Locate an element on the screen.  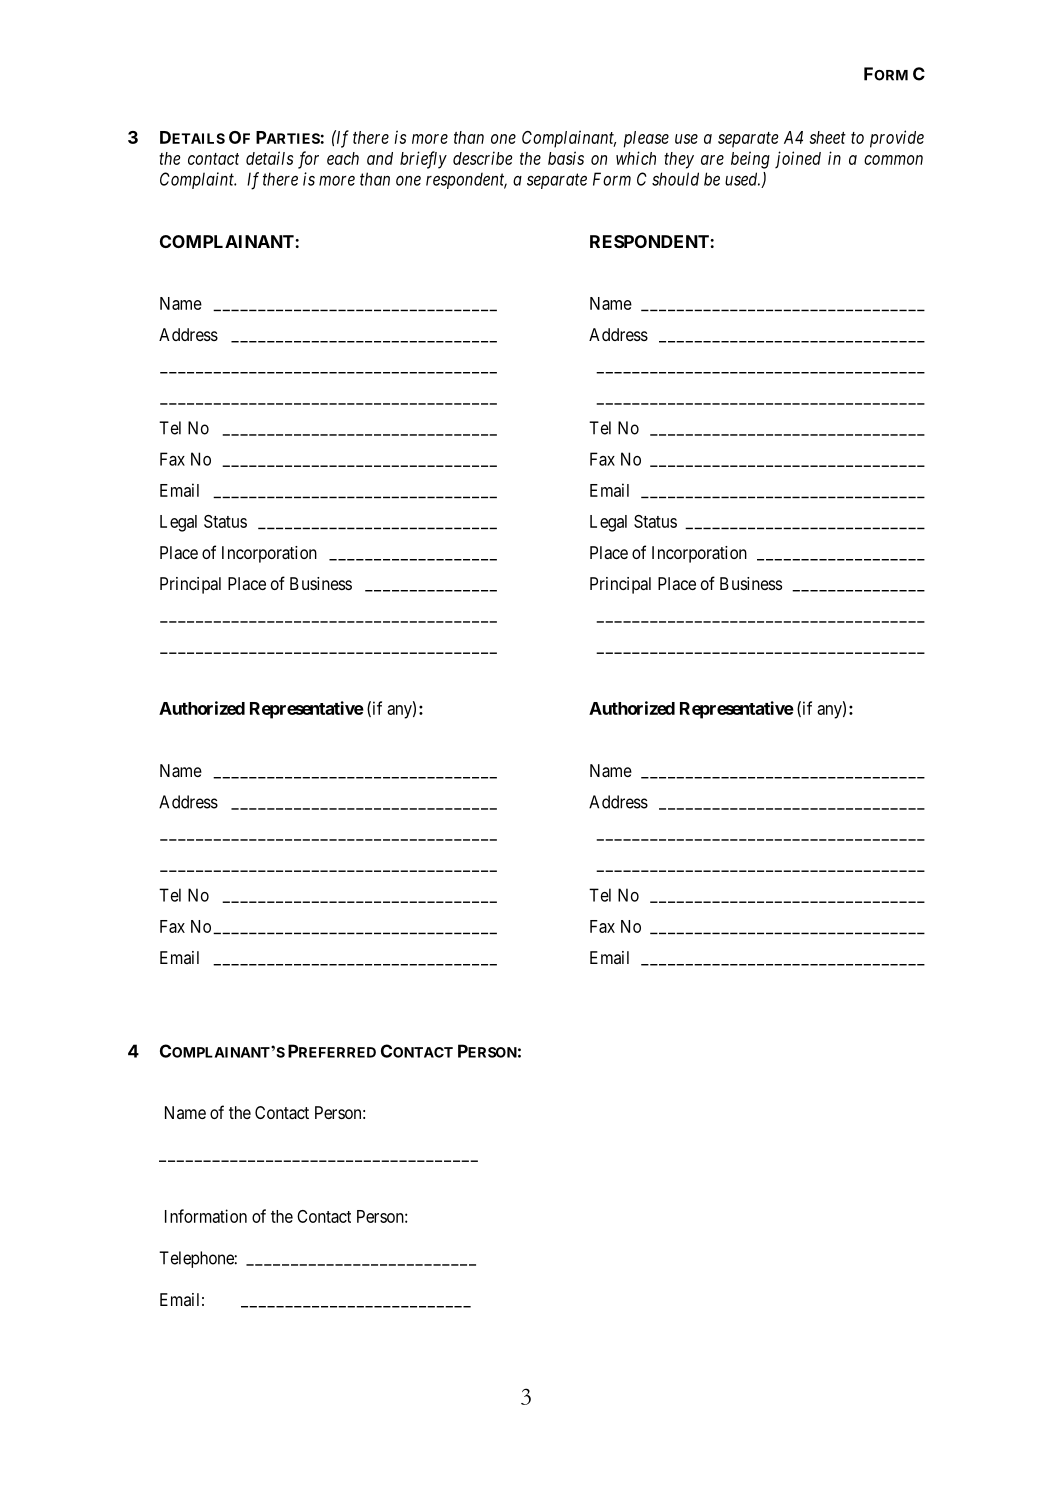
they is located at coordinates (679, 160).
